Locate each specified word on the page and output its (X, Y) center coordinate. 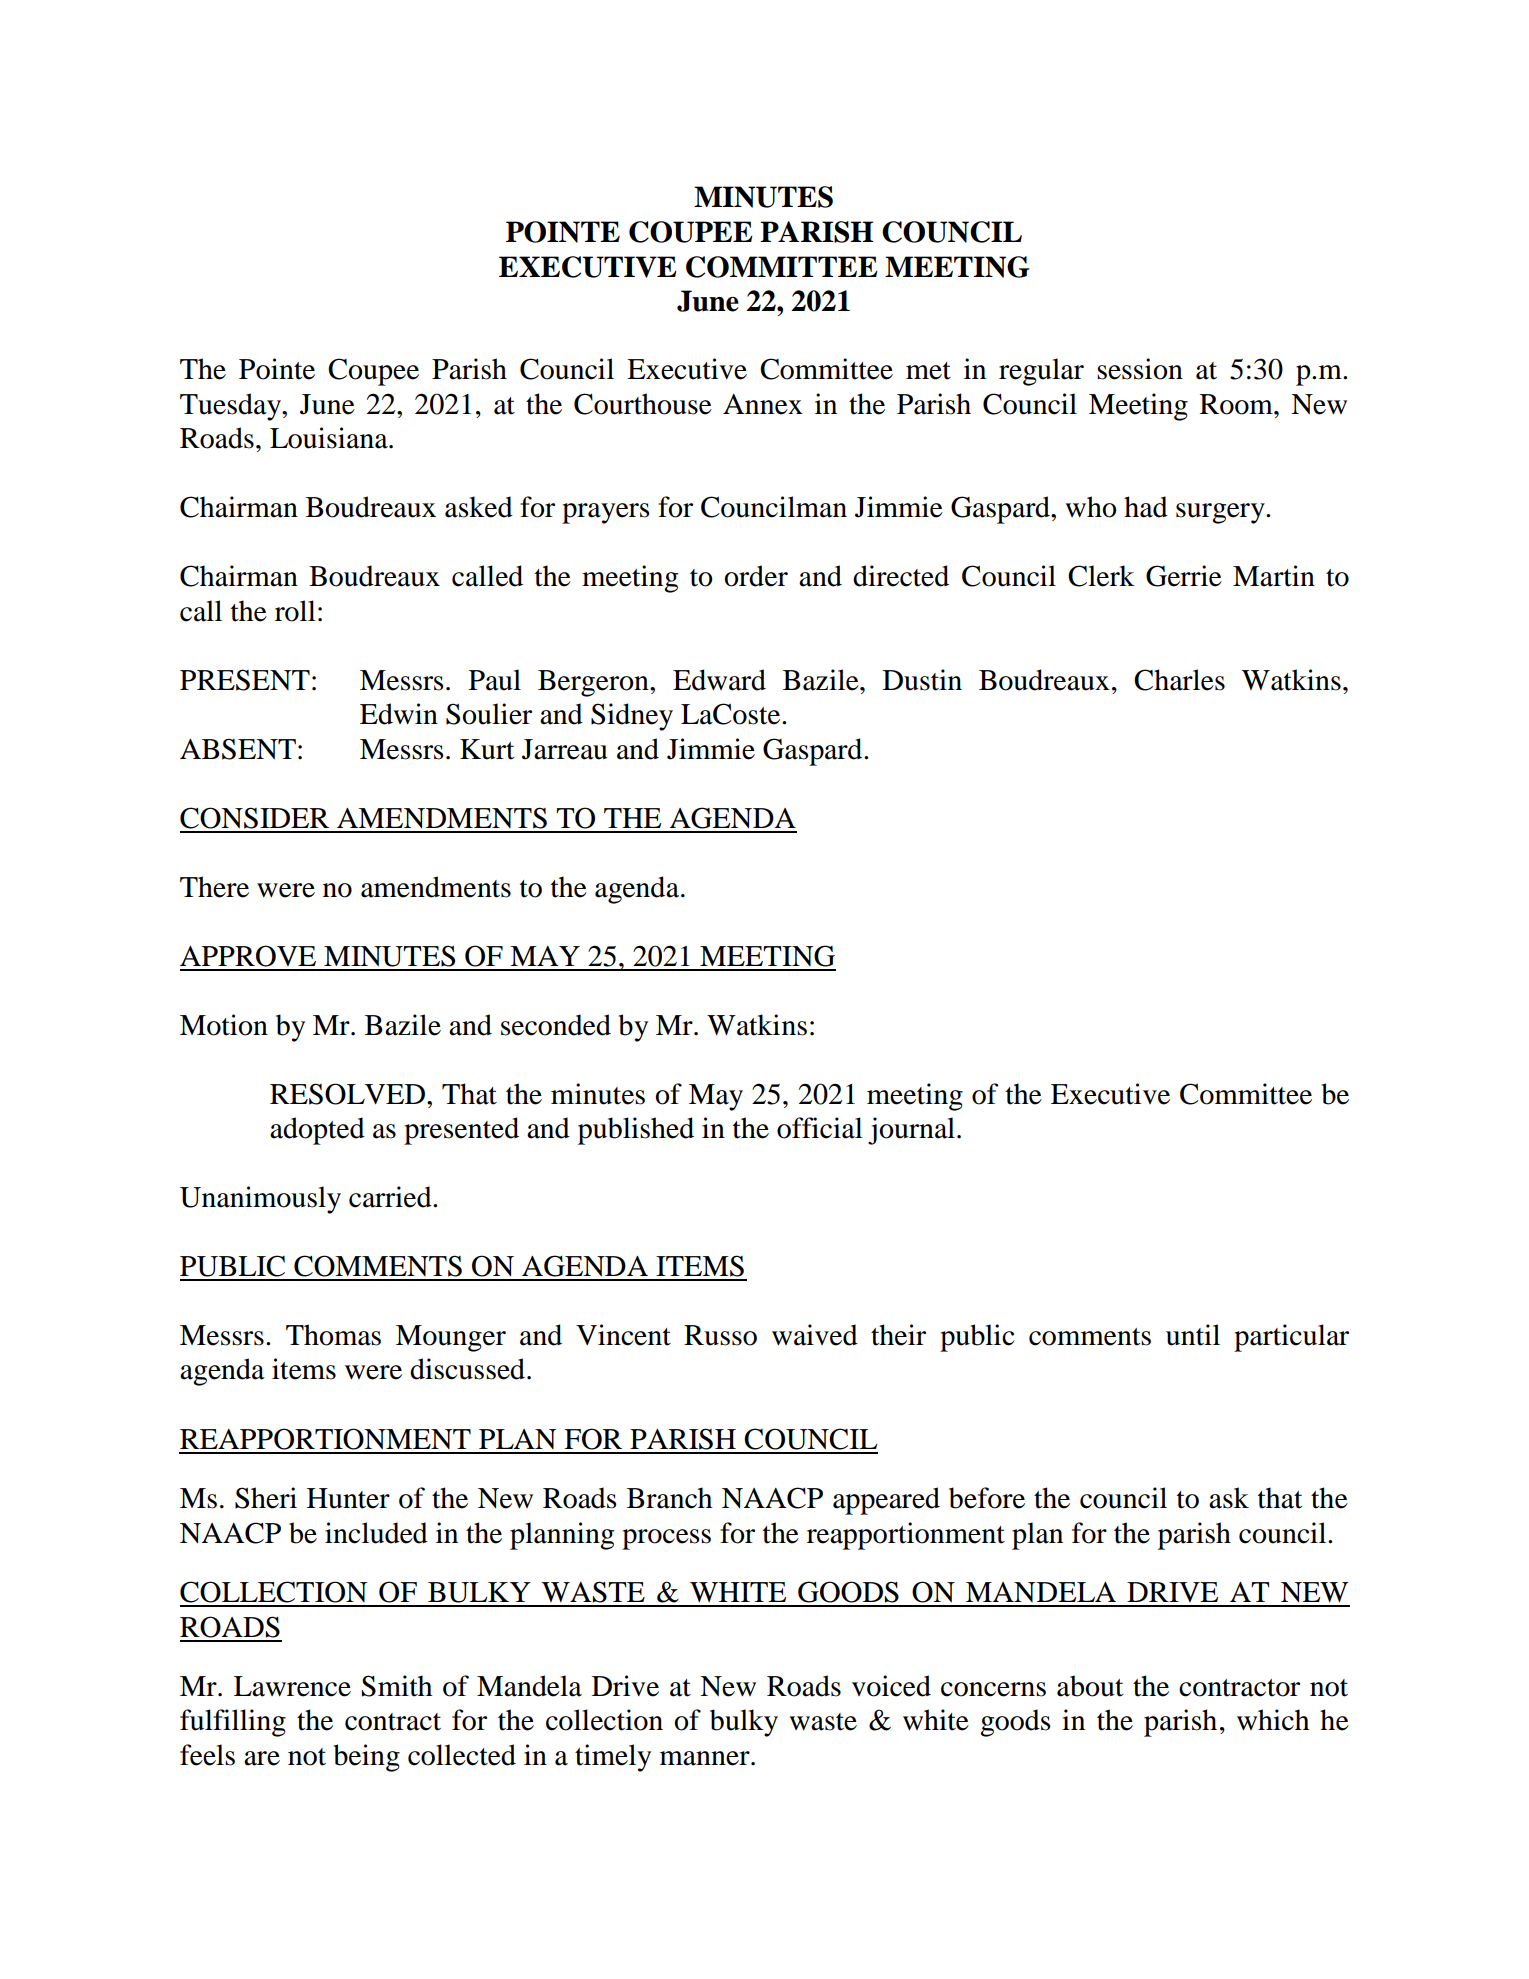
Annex (763, 404)
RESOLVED (349, 1094)
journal (911, 1131)
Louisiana (330, 438)
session (1140, 369)
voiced (891, 1686)
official (820, 1128)
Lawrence (292, 1686)
